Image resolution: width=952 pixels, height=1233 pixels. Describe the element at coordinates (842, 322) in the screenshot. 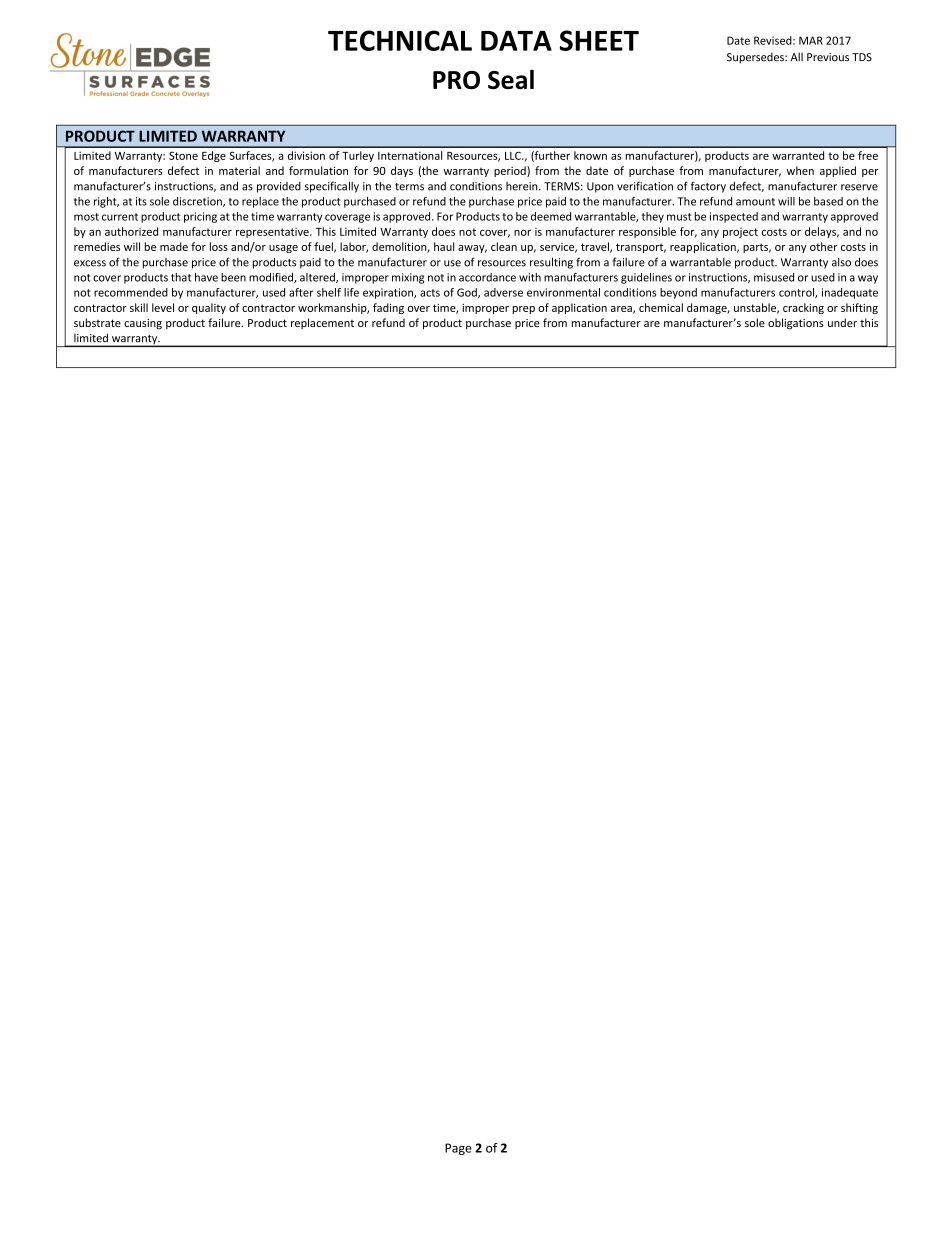

I see `under` at that location.
